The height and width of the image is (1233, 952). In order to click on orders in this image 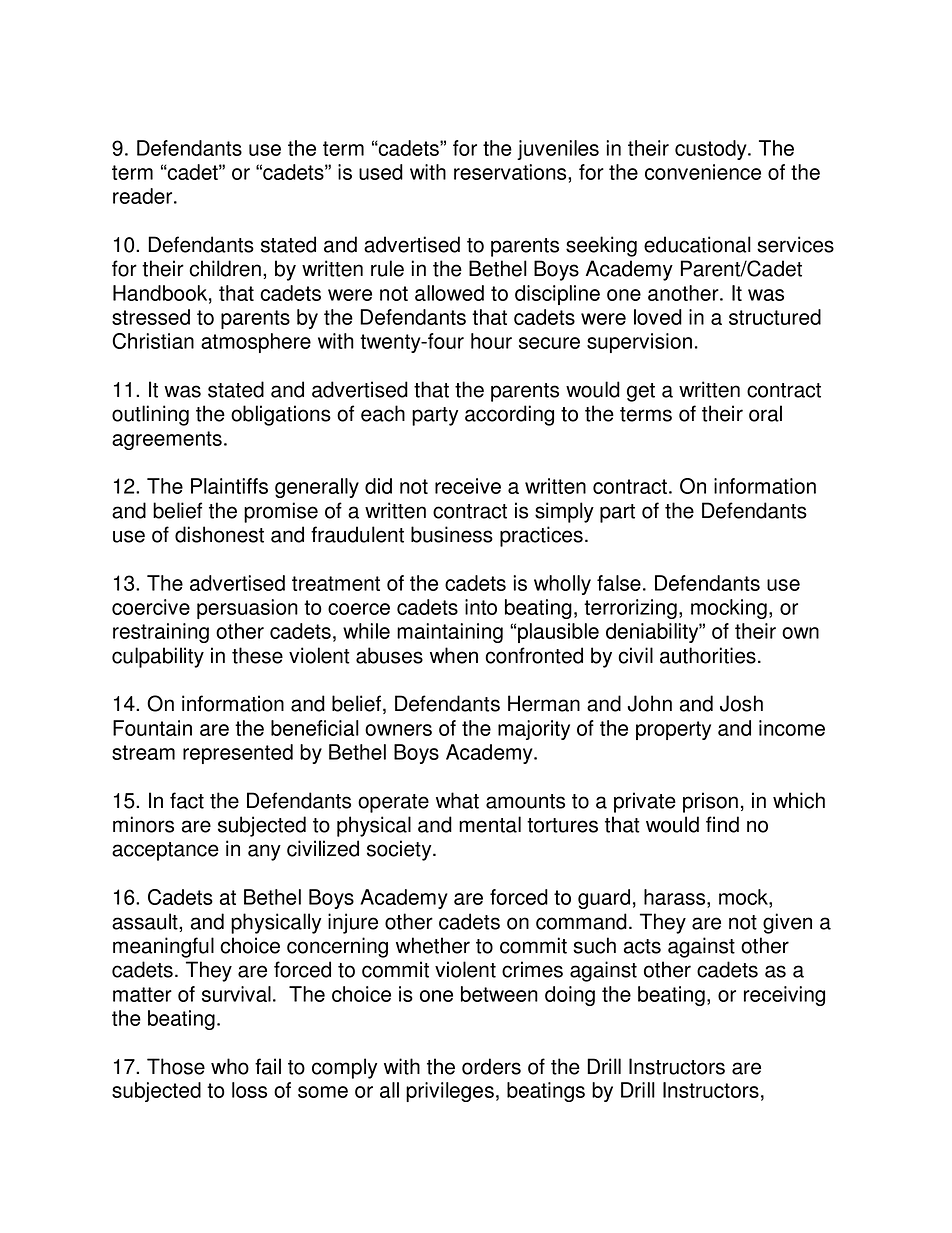, I will do `click(491, 1066)`.
